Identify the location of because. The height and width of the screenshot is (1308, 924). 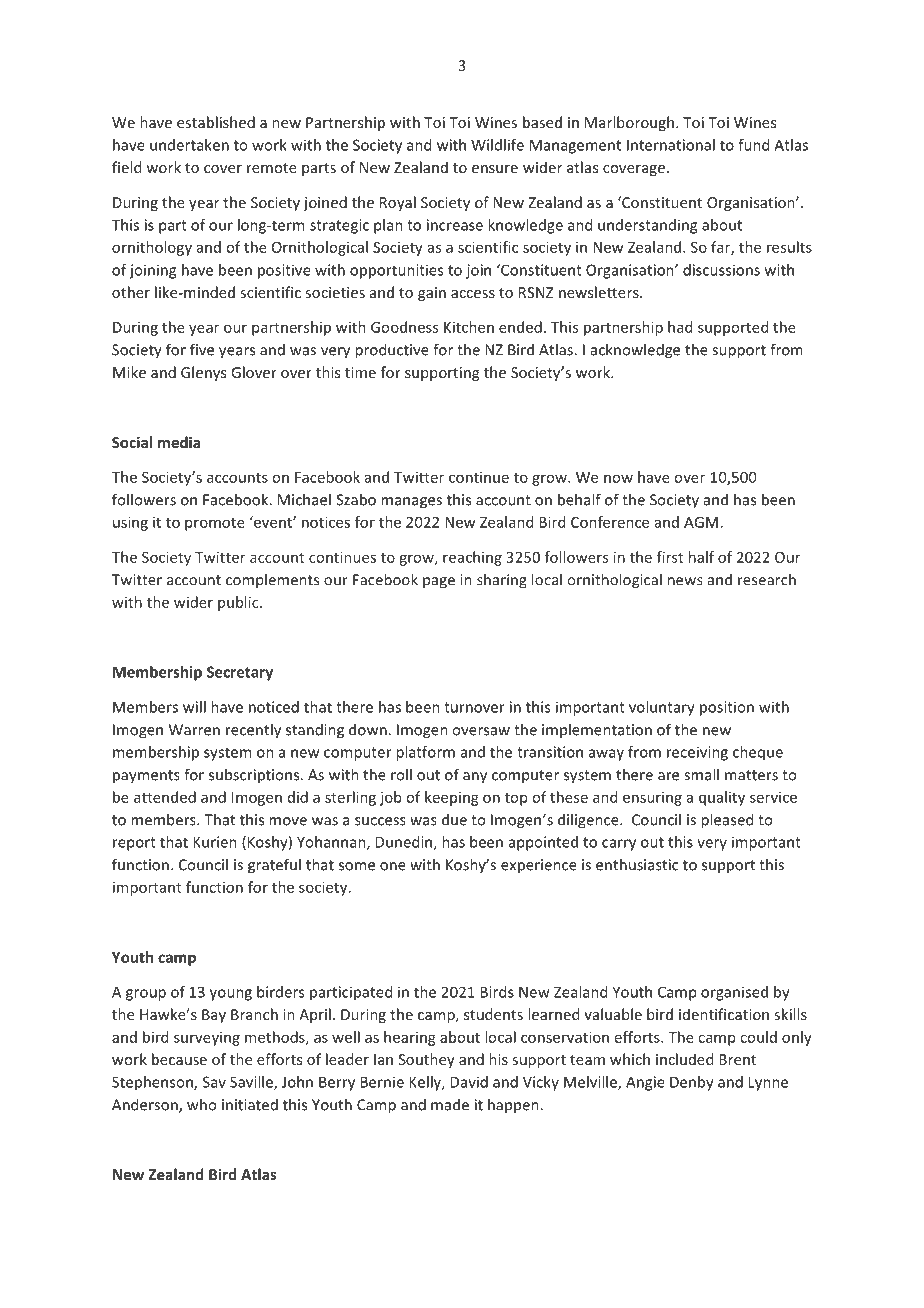
(179, 1059).
